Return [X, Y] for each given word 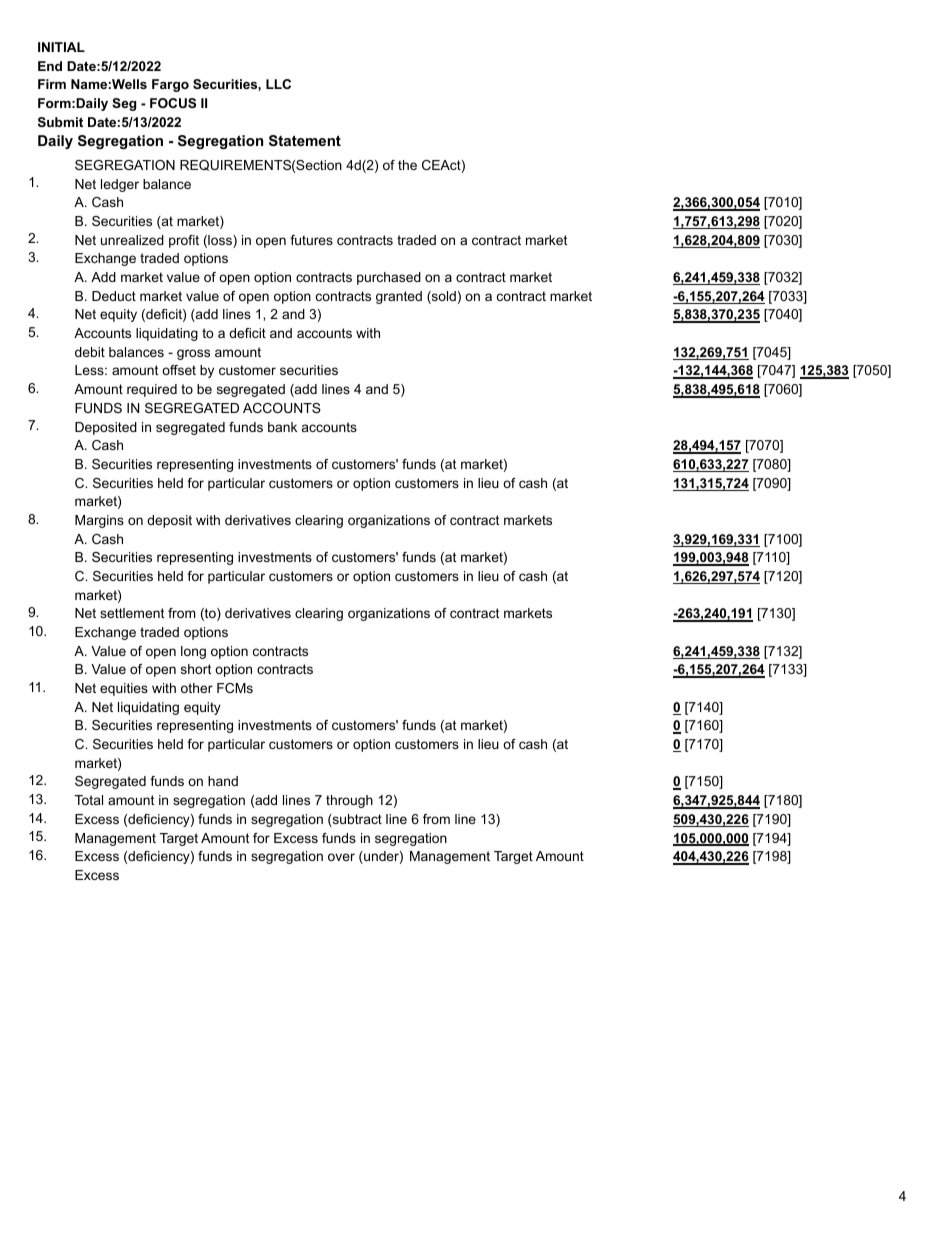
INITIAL [61, 47]
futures [311, 240]
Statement [305, 140]
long [193, 652]
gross [193, 354]
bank [282, 427]
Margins [99, 521]
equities [124, 689]
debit [90, 352]
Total [89, 800]
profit [184, 241]
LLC [278, 84]
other [197, 688]
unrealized [132, 240]
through [349, 801]
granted [399, 297]
